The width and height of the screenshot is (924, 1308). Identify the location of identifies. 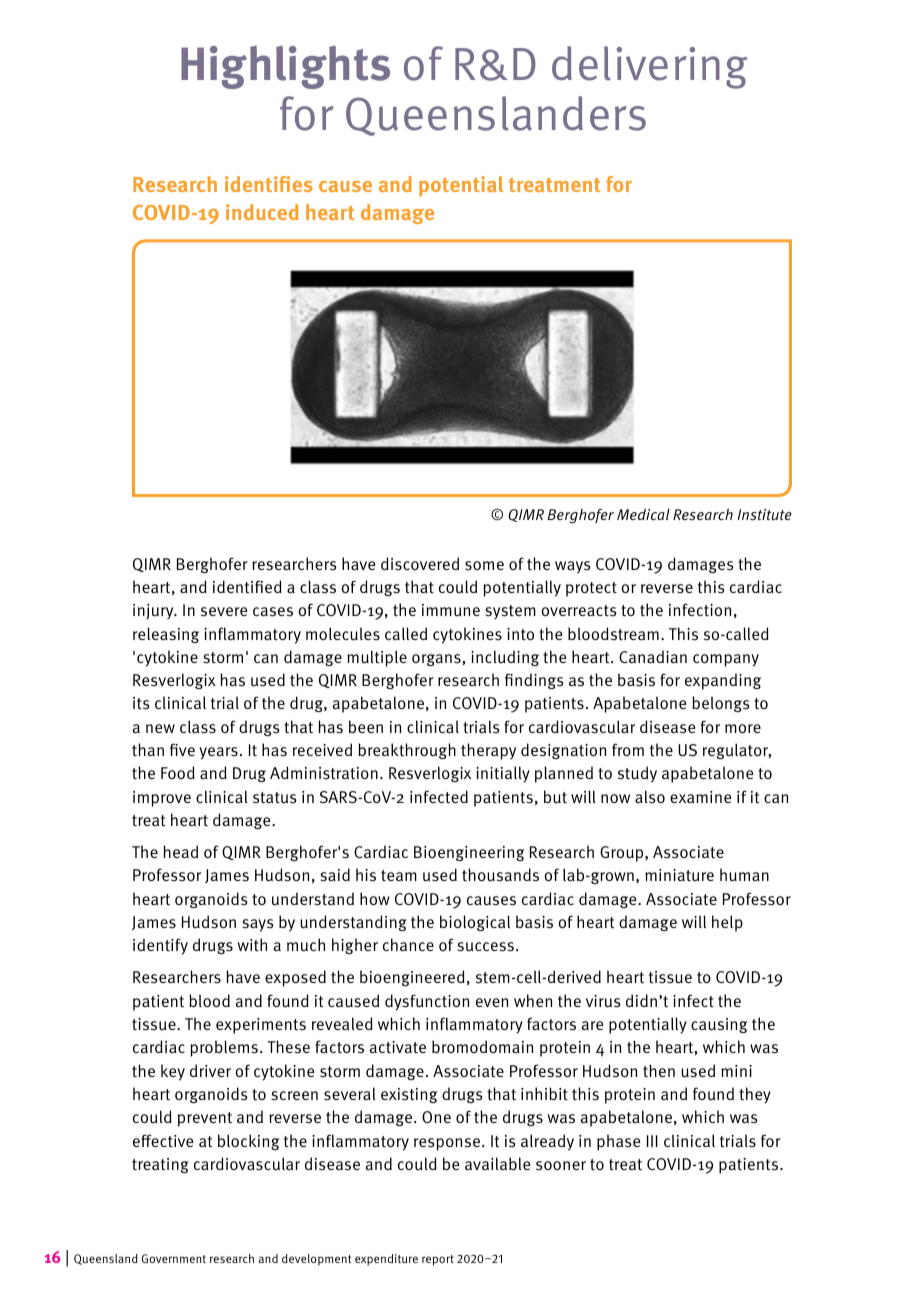
(269, 184).
